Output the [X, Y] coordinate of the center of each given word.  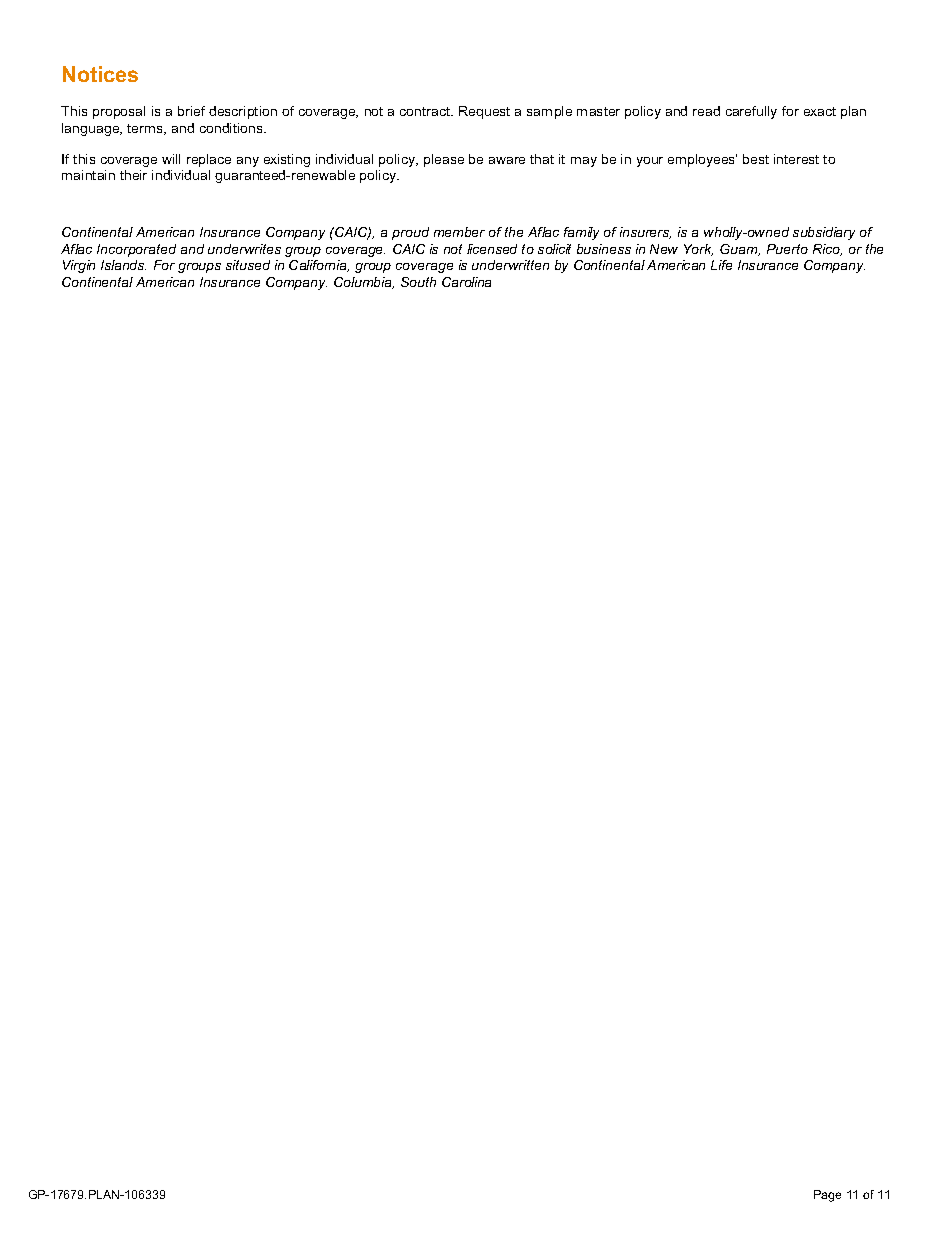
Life [721, 265]
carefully [751, 112]
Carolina [466, 282]
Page [827, 1196]
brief [191, 111]
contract [426, 111]
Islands [123, 265]
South [418, 282]
